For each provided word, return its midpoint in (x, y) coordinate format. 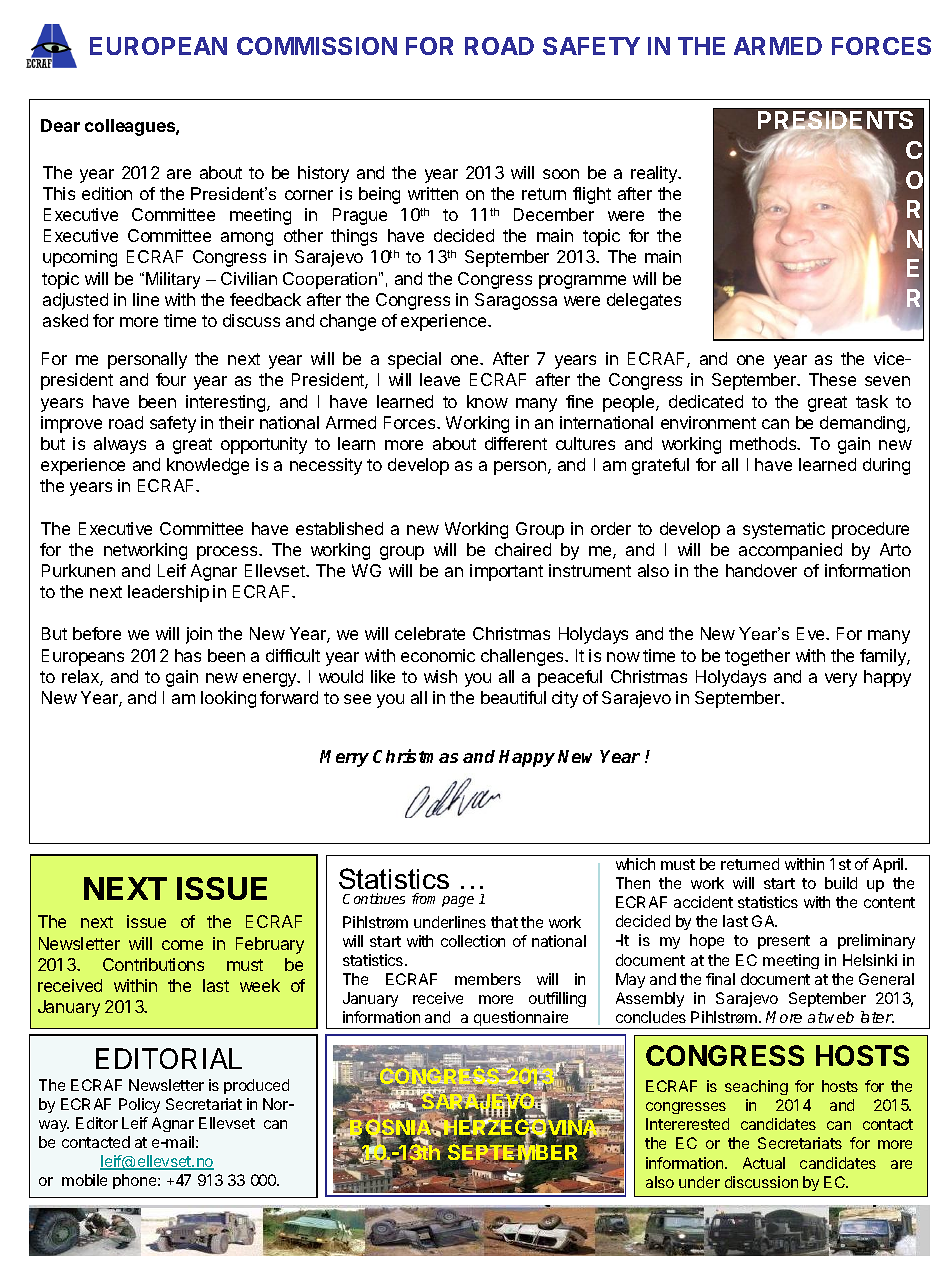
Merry (344, 758)
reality (655, 174)
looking (228, 699)
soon (561, 174)
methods (764, 443)
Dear (60, 125)
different (516, 443)
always (120, 445)
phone (136, 1181)
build (841, 883)
